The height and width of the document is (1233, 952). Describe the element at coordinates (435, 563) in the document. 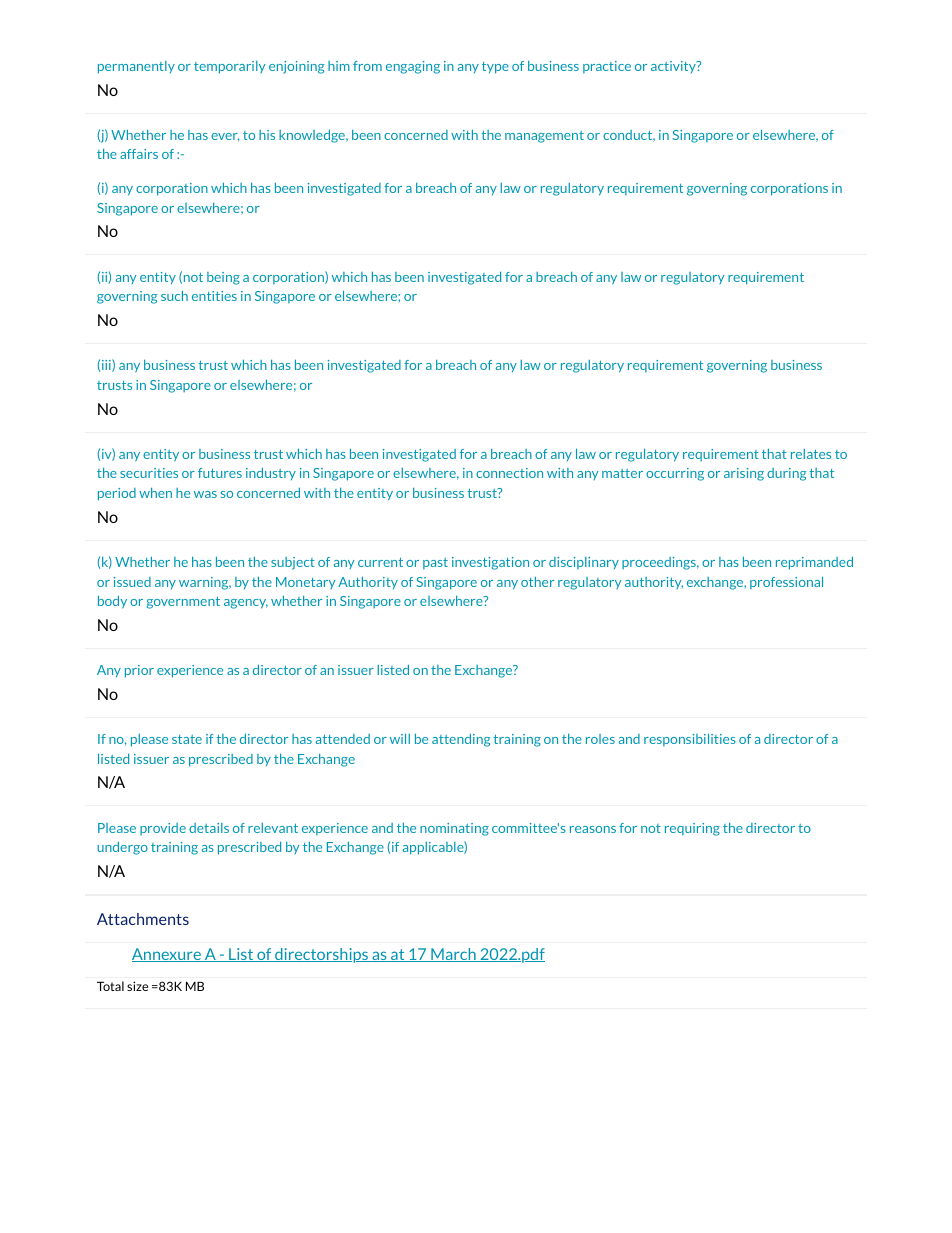

I see `past` at that location.
